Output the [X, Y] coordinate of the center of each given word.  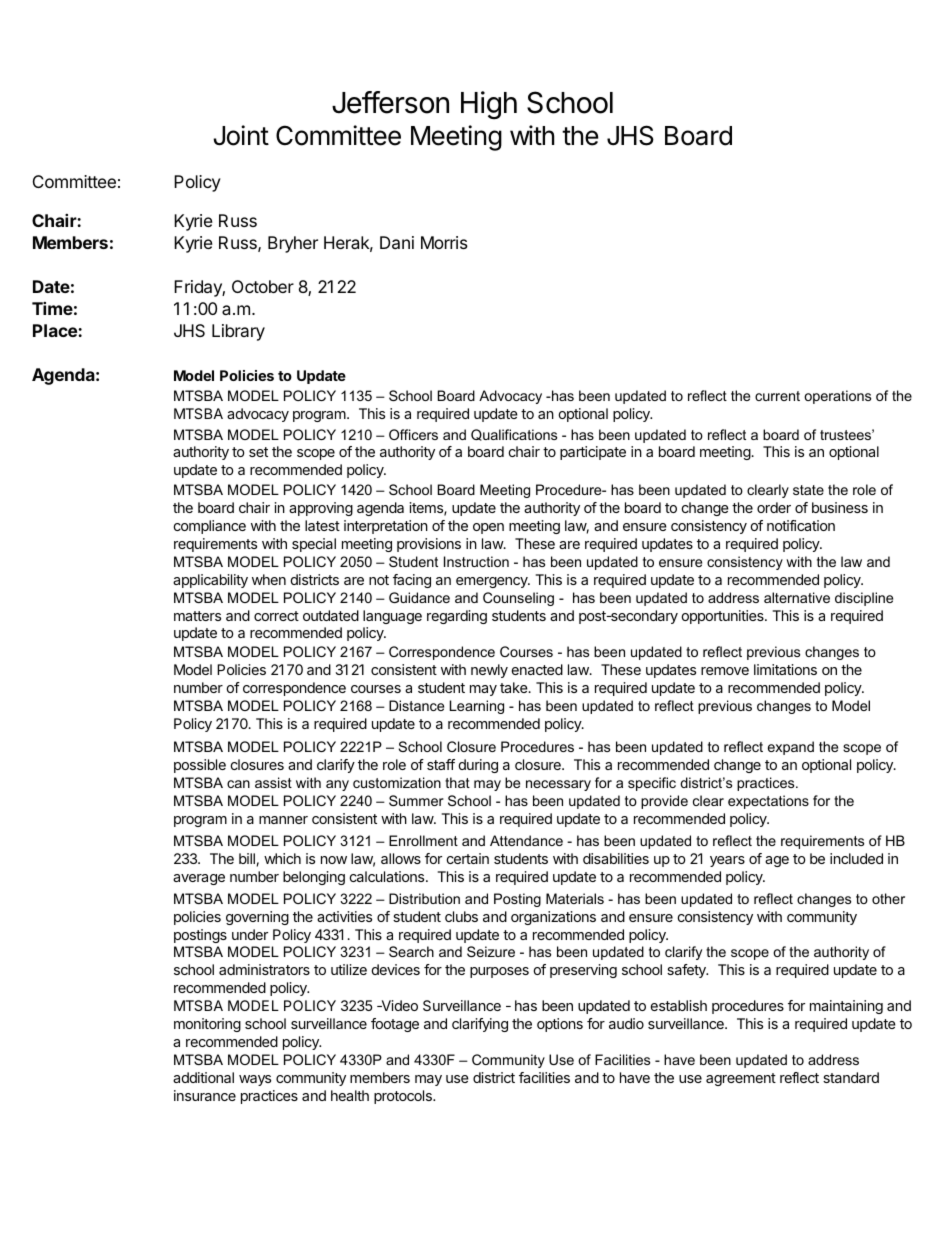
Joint [241, 135]
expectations [768, 802]
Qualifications [514, 435]
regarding [457, 617]
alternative [797, 597]
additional [203, 1077]
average [199, 879]
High [489, 105]
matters [197, 616]
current [777, 396]
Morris [444, 242]
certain [468, 858]
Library [238, 332]
